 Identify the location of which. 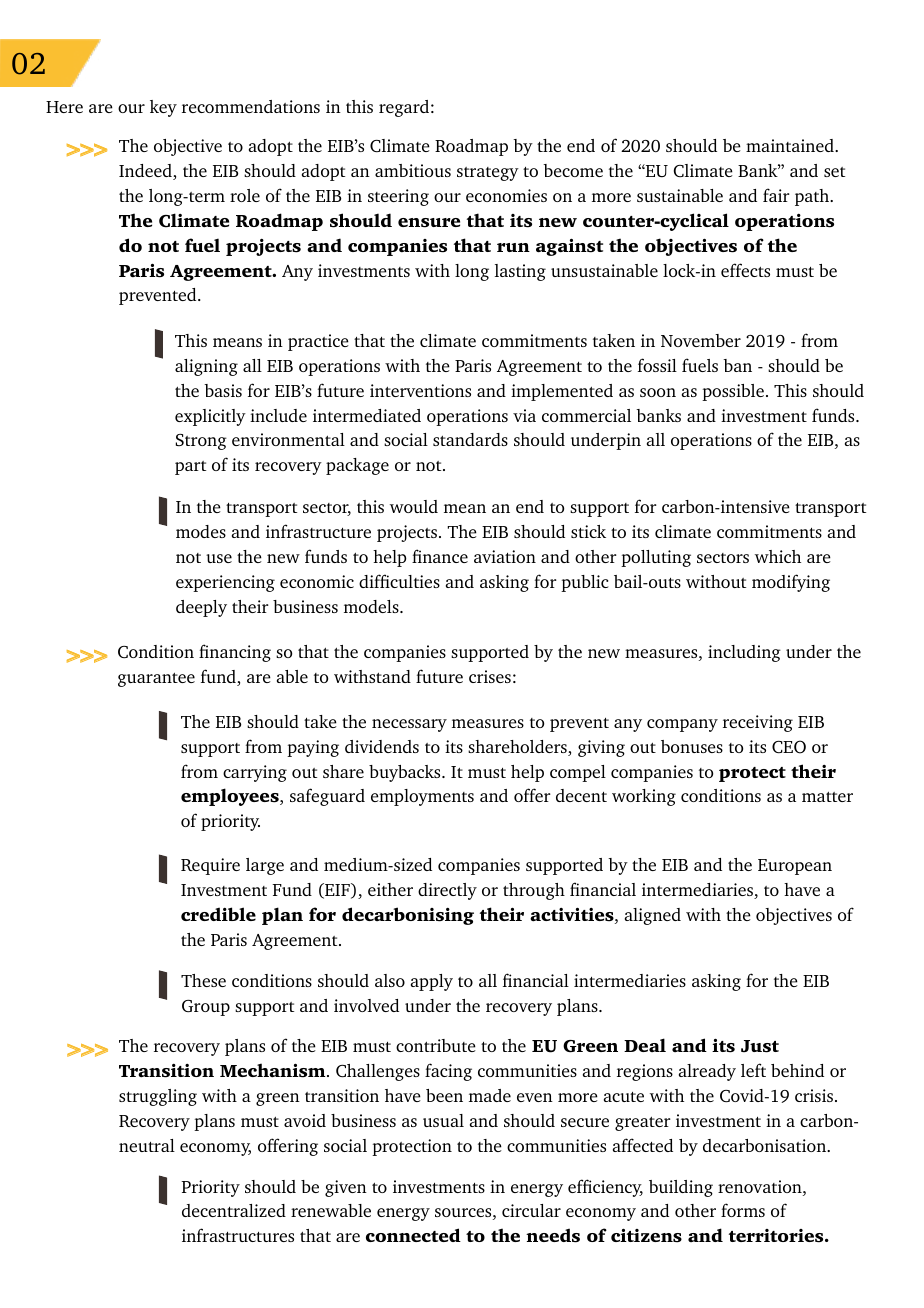
(778, 556).
